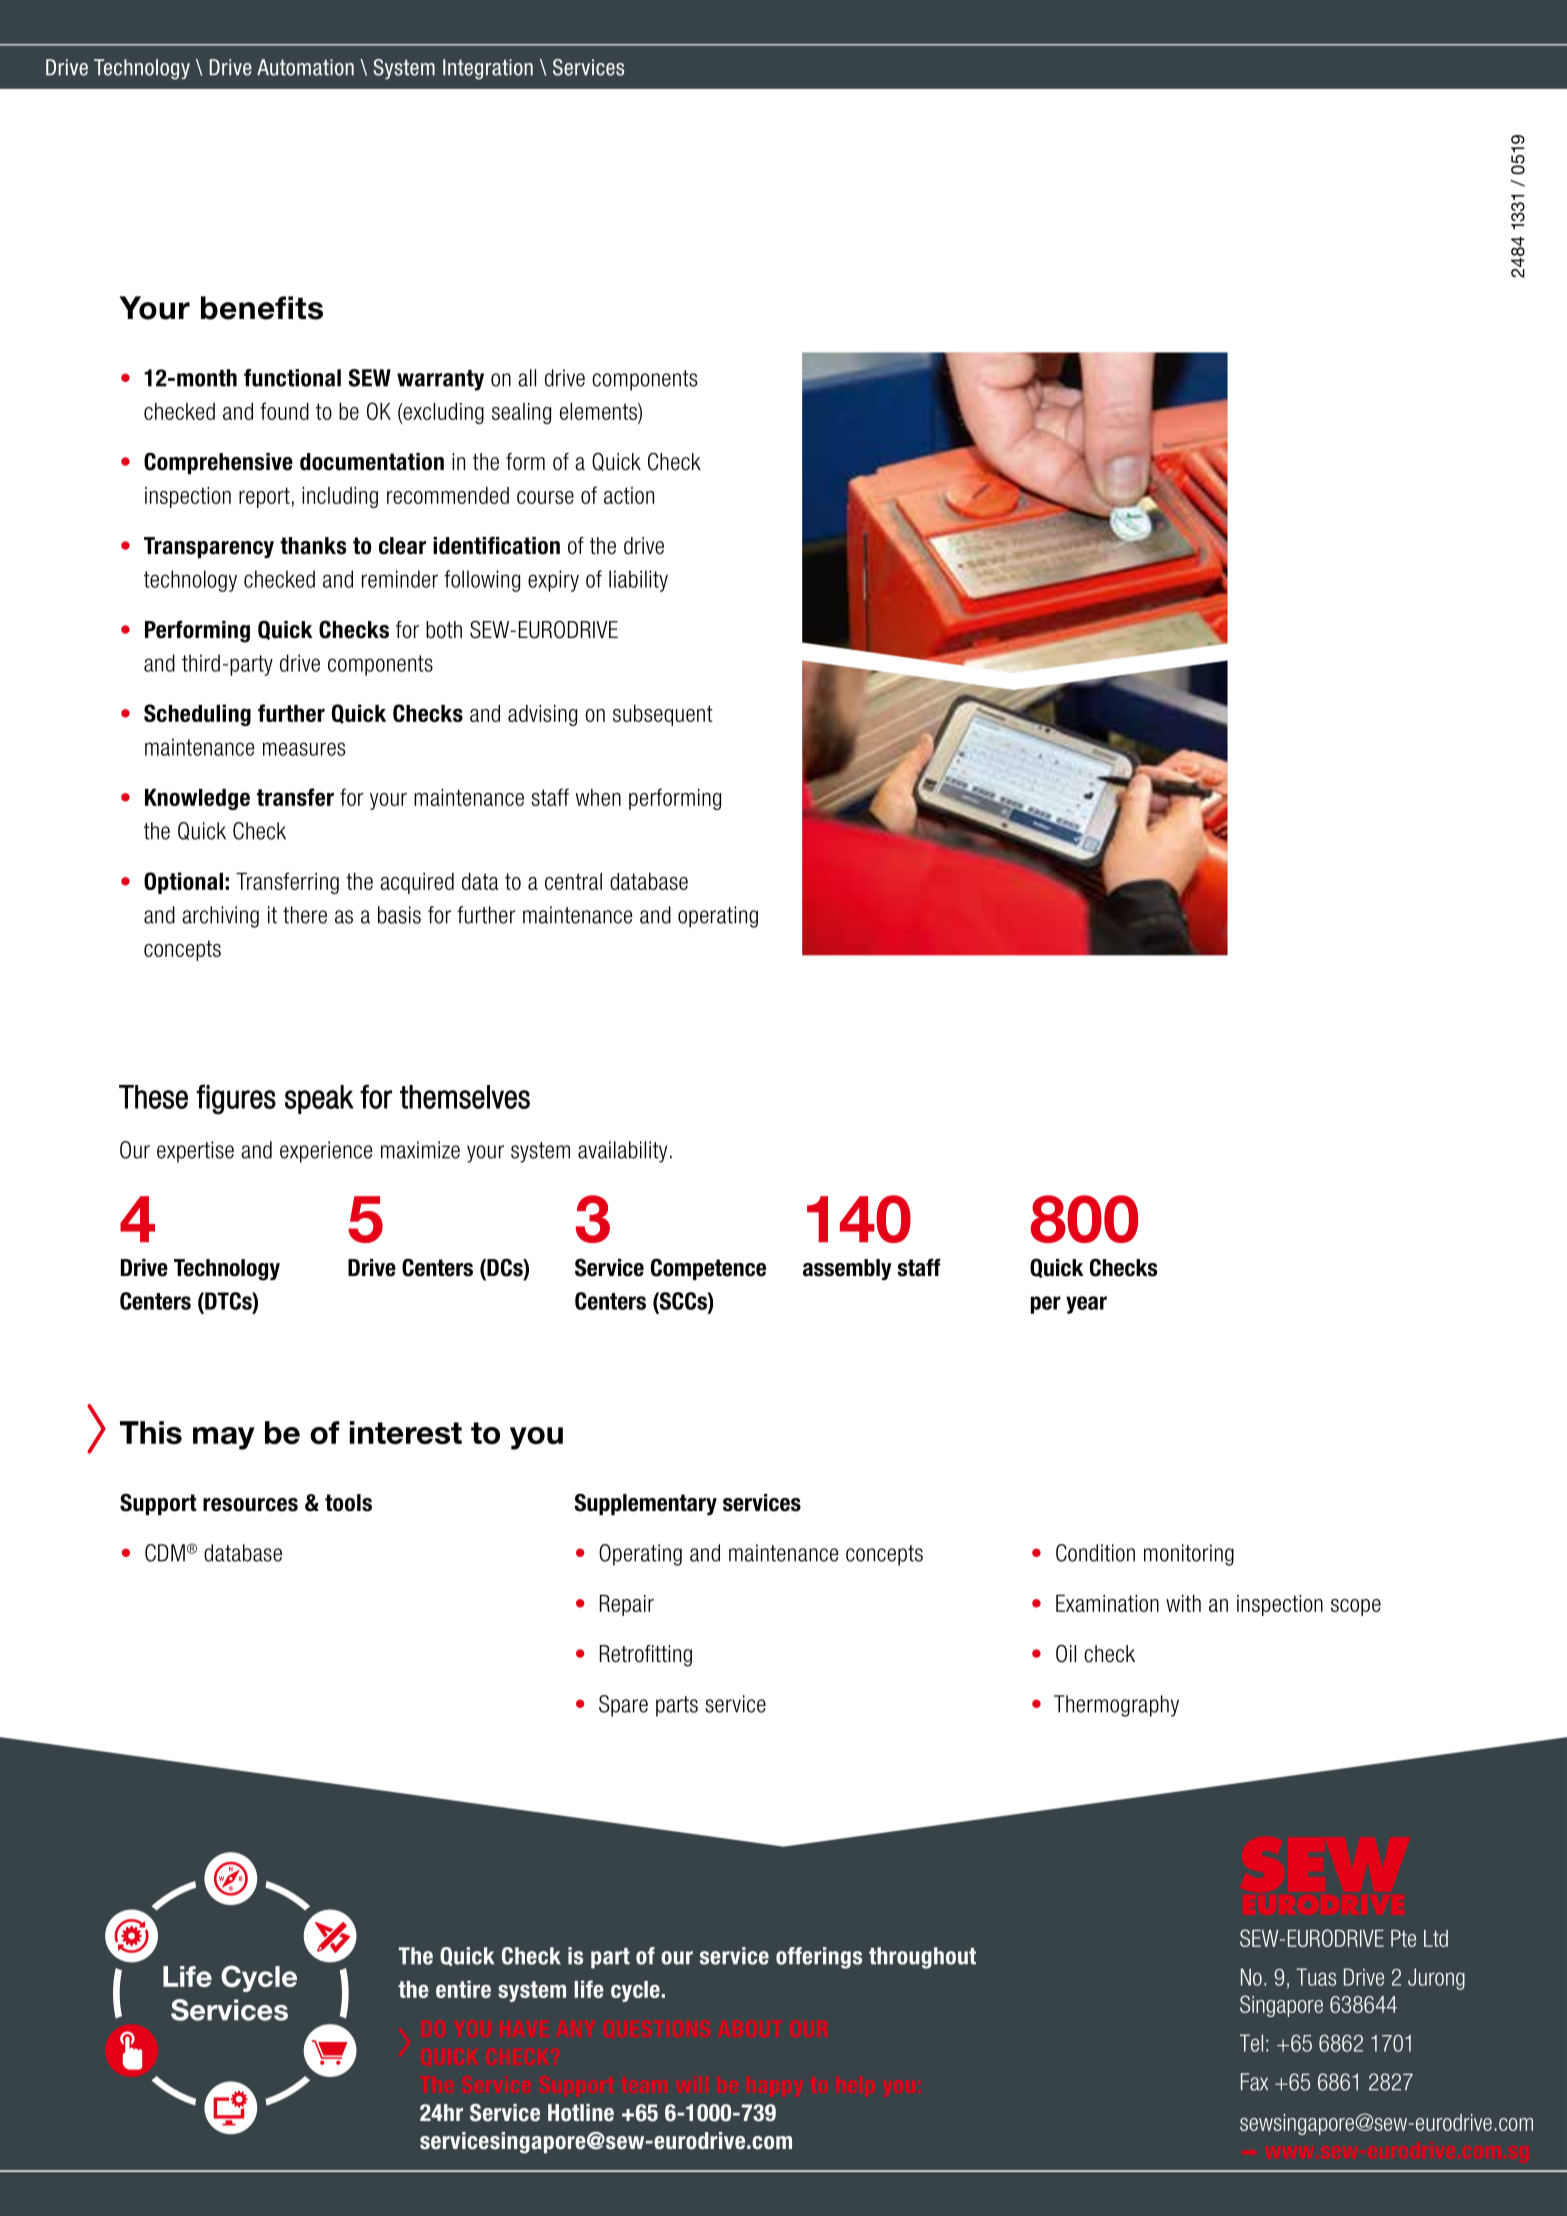 Image resolution: width=1567 pixels, height=2216 pixels. I want to click on Automation, so click(305, 67).
